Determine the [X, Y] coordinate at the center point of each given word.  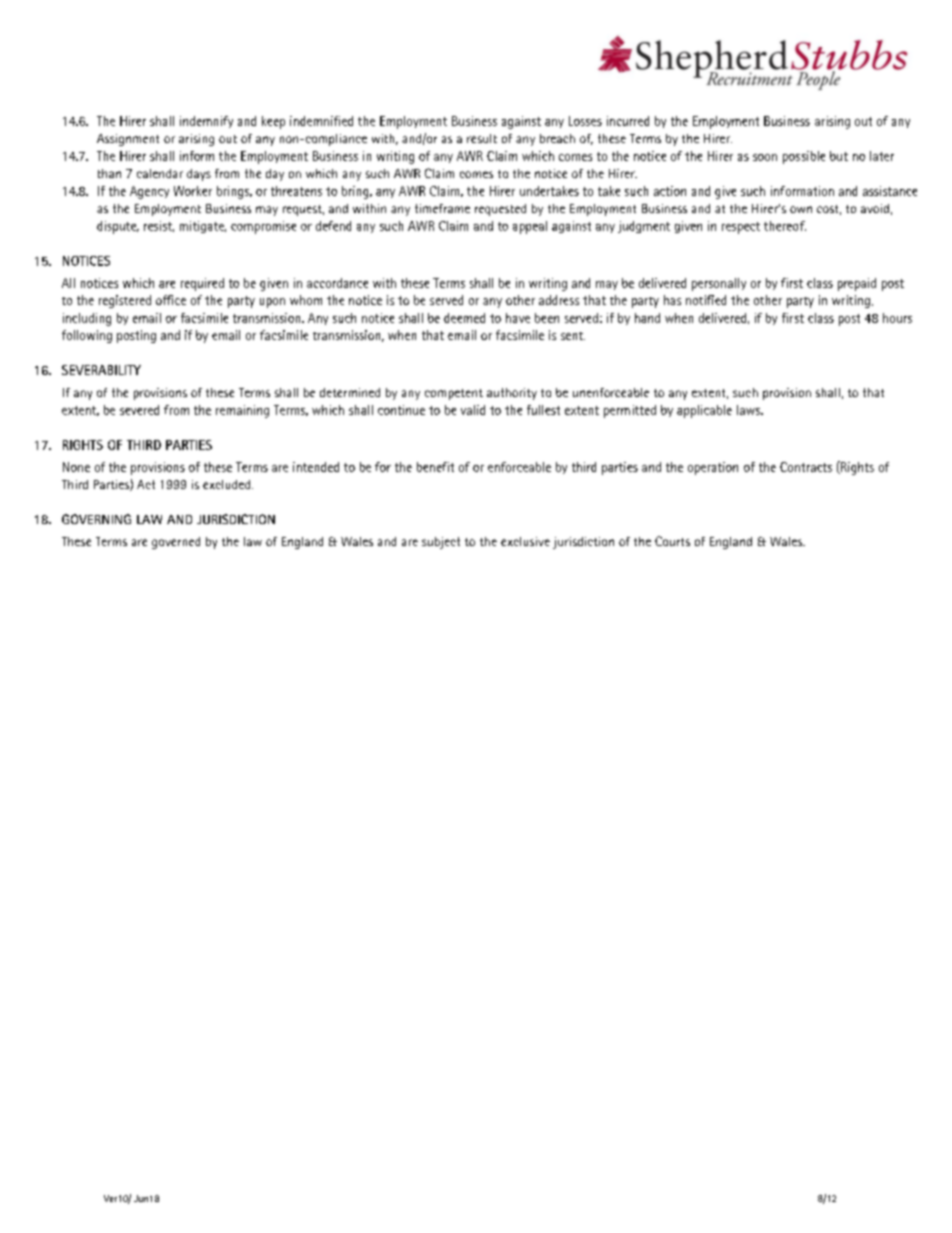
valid [473, 410]
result [482, 138]
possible [804, 157]
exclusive [525, 541]
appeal [530, 227]
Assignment [128, 140]
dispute [118, 227]
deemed [464, 318]
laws [750, 410]
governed [176, 543]
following [87, 336]
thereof [785, 226]
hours [897, 318]
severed [139, 410]
